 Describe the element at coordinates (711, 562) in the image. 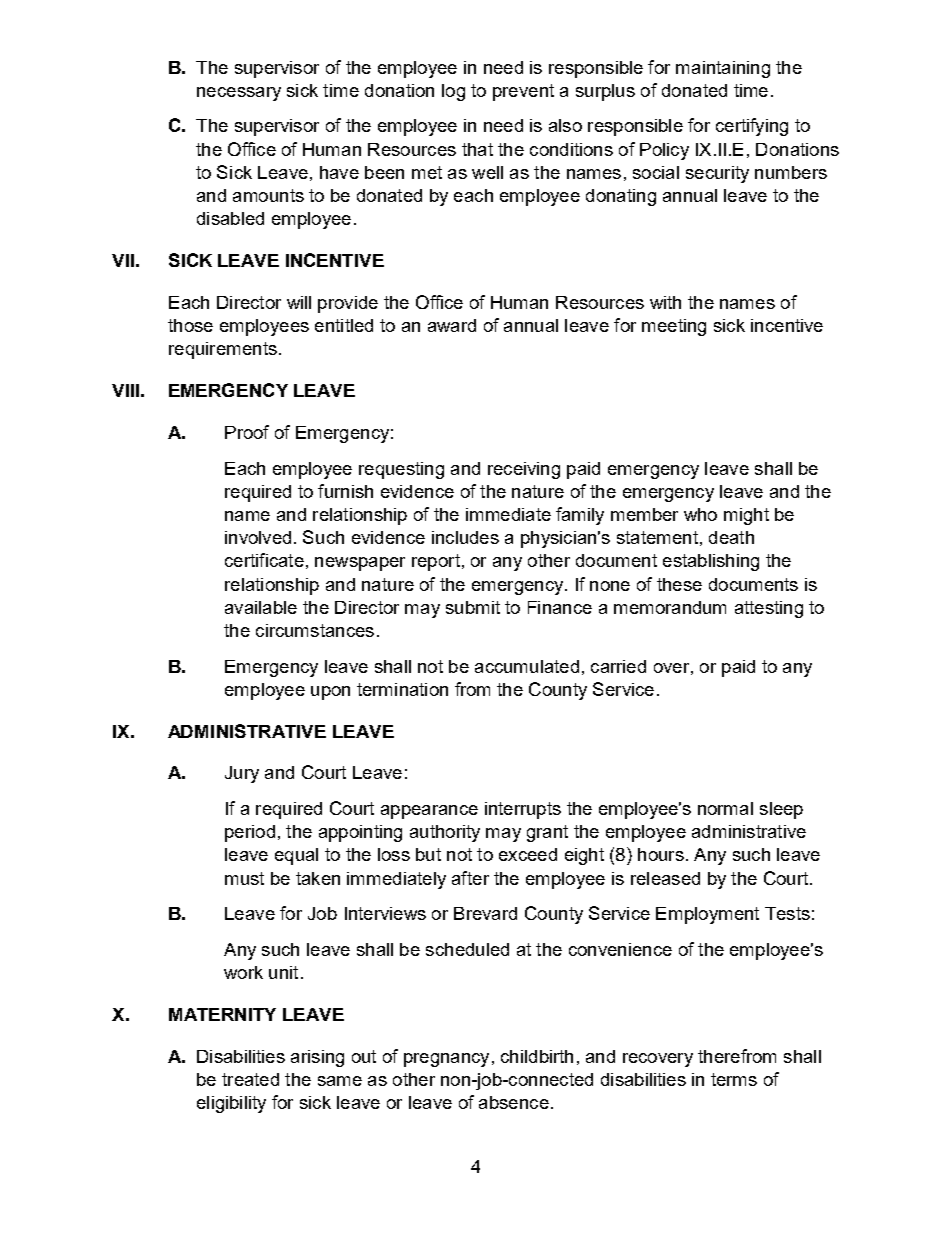

I see `establishing` at that location.
